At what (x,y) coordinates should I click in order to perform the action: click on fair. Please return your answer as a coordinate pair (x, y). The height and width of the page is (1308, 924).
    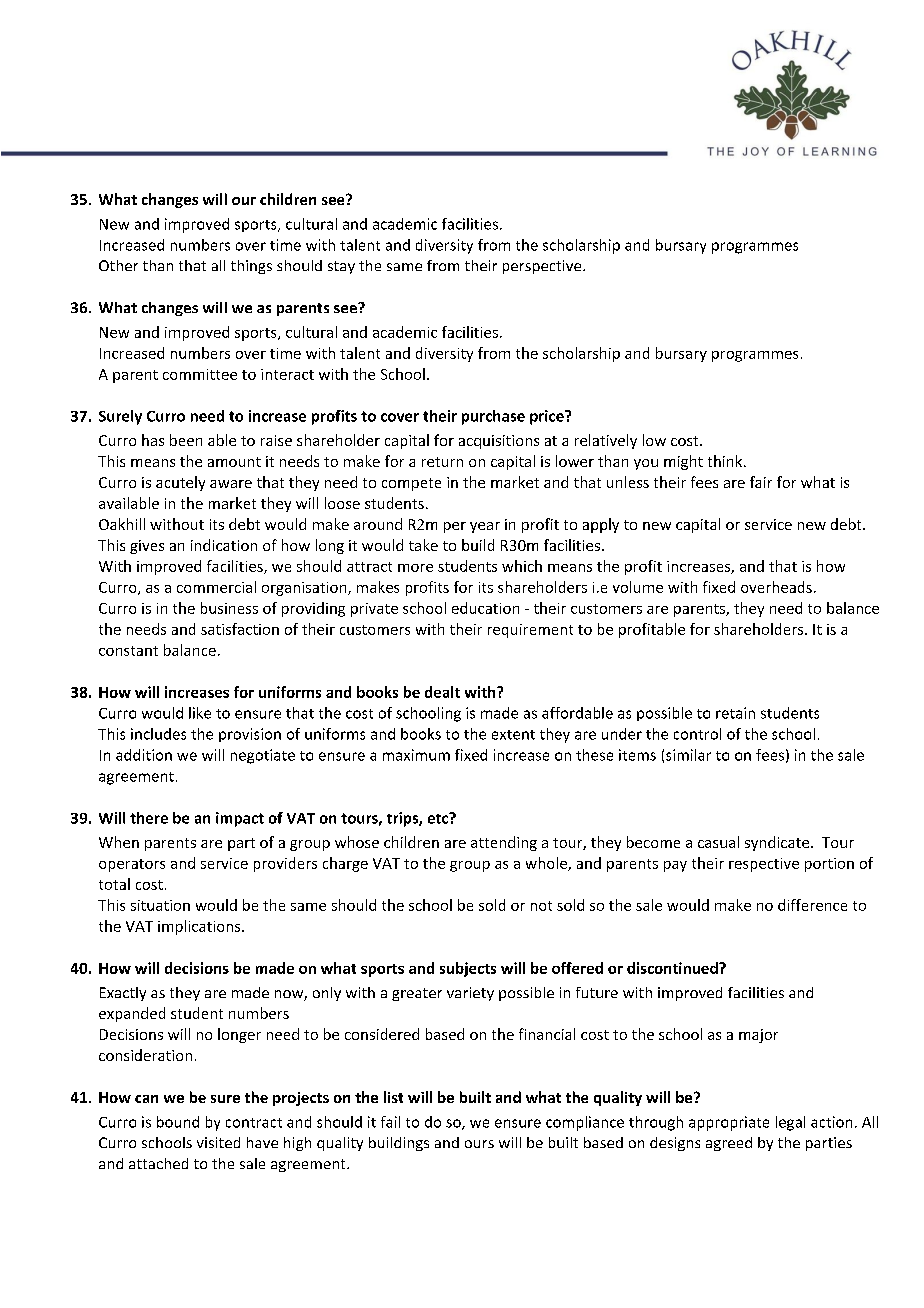
    Looking at the image, I should click on (761, 482).
